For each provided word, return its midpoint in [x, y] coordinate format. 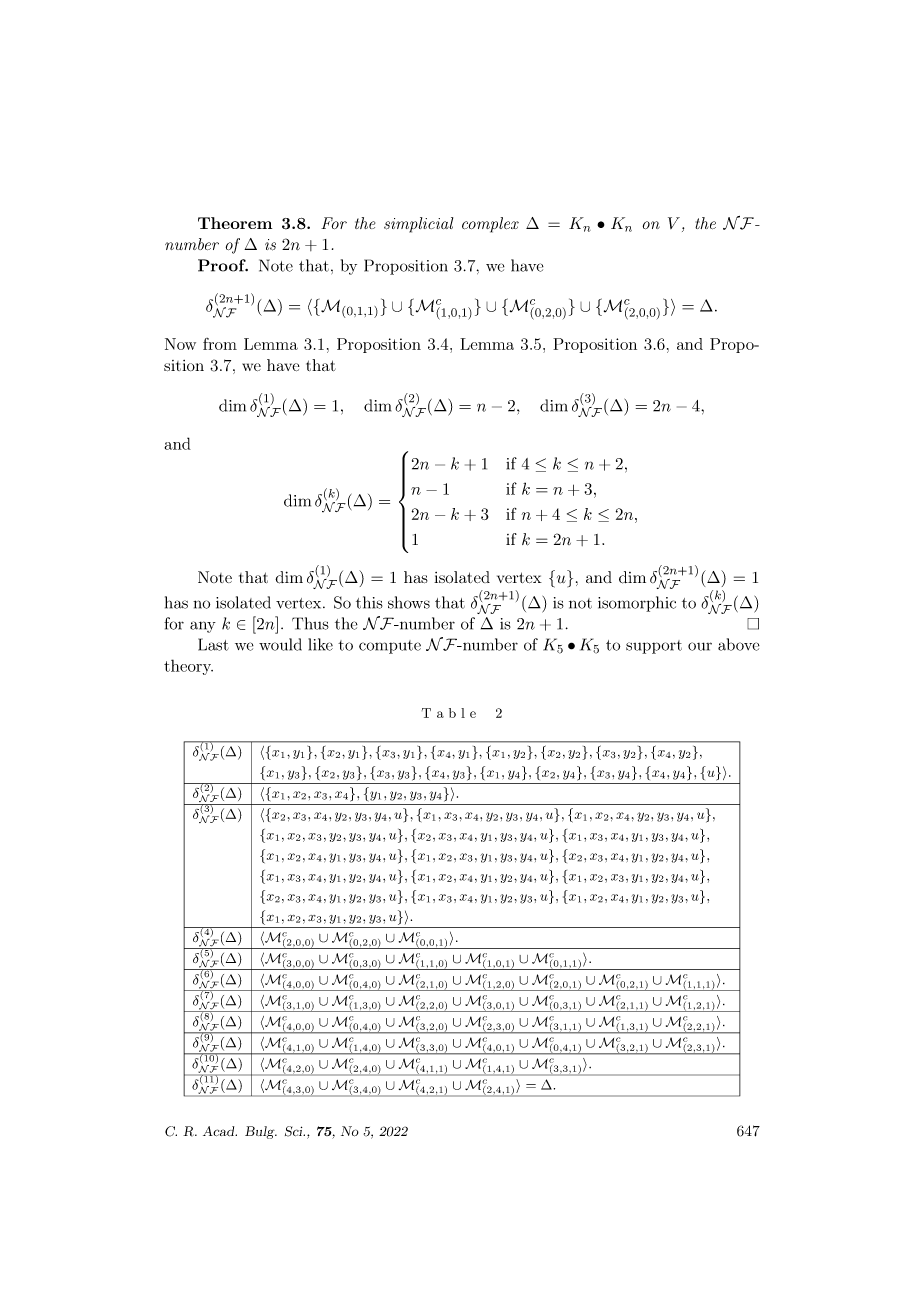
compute [390, 647]
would [280, 644]
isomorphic [637, 604]
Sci [295, 1131]
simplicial [418, 225]
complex [490, 225]
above [739, 644]
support [654, 647]
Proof [223, 265]
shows [409, 602]
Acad [220, 1131]
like [320, 644]
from [220, 344]
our [700, 646]
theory [188, 667]
